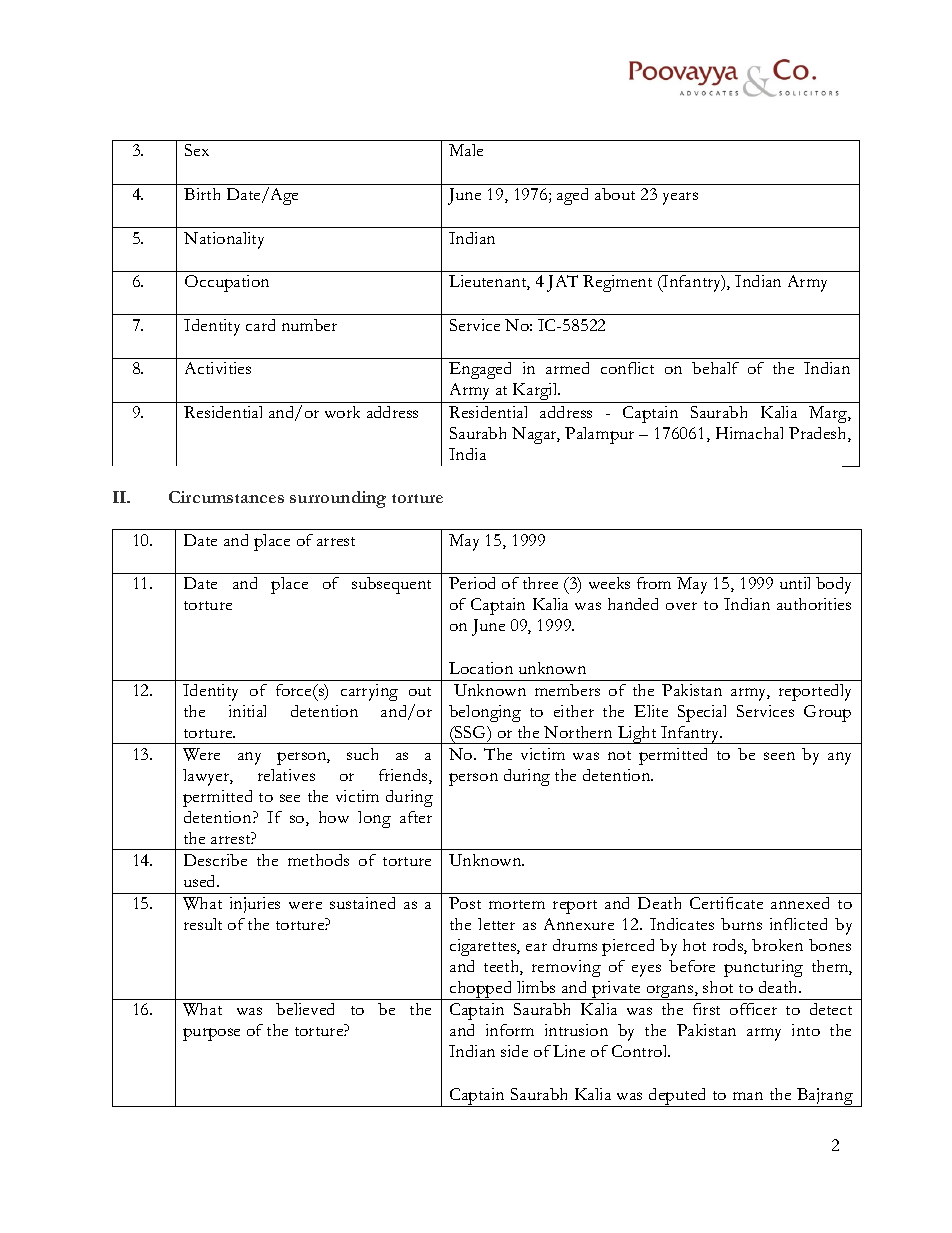  What do you see at coordinates (680, 198) in the screenshot?
I see `years` at bounding box center [680, 198].
